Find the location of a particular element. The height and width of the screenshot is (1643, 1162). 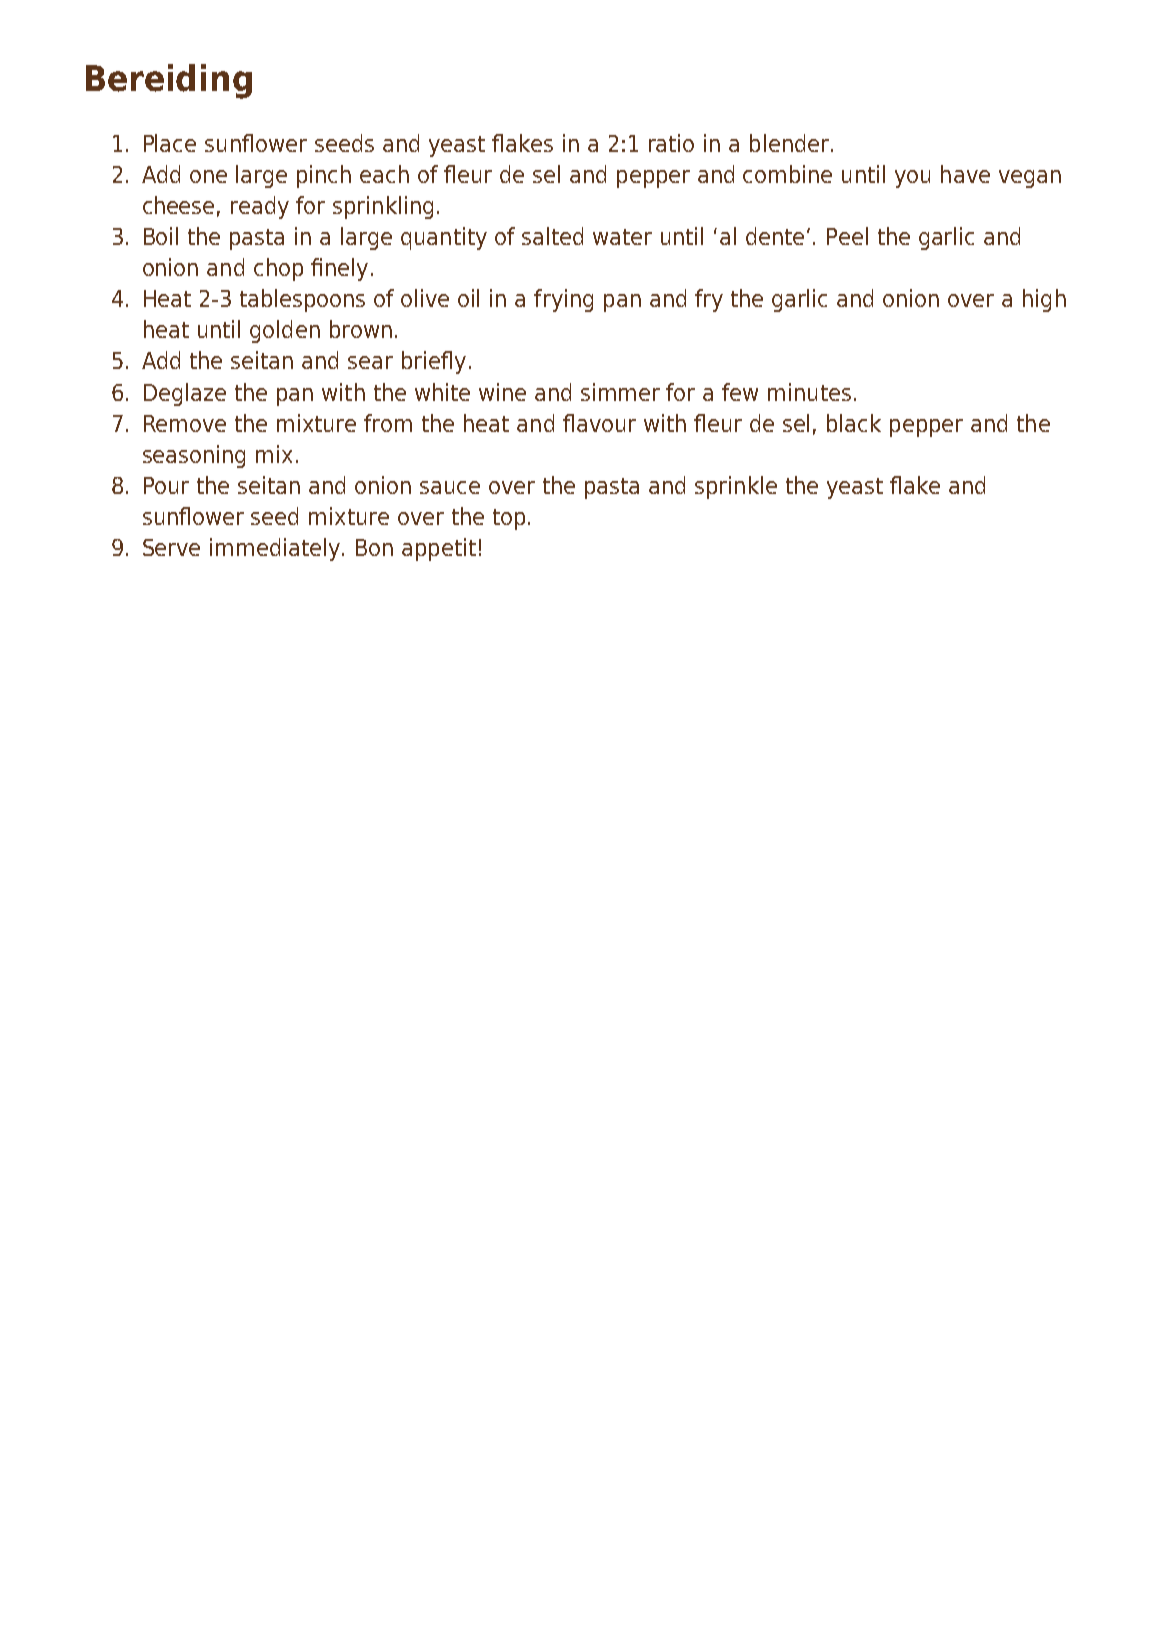

black is located at coordinates (854, 423).
